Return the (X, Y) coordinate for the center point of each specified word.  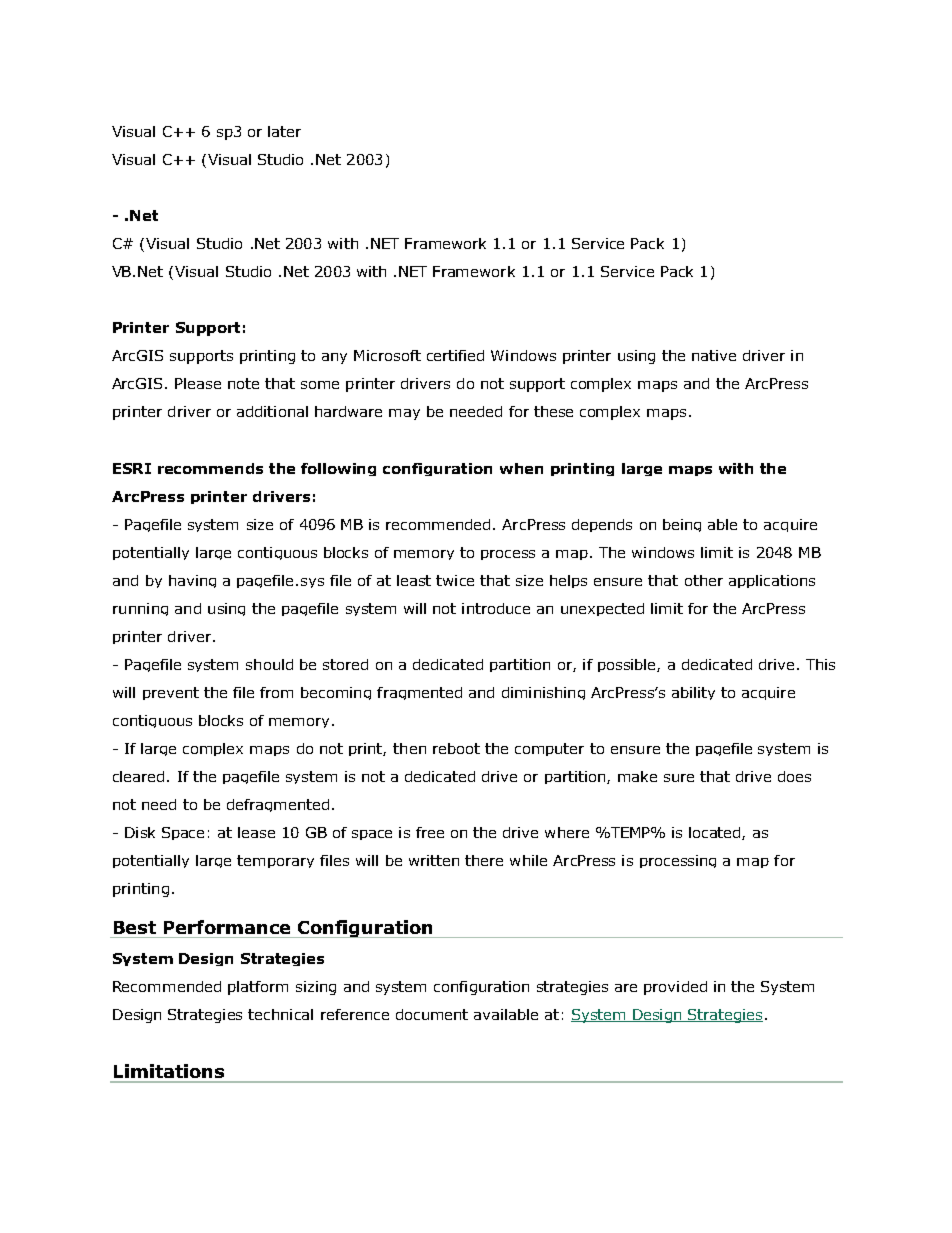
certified (455, 355)
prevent (171, 693)
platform (258, 988)
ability (693, 693)
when (521, 468)
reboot (456, 748)
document (432, 1014)
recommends (210, 468)
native (714, 355)
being (682, 525)
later (284, 131)
